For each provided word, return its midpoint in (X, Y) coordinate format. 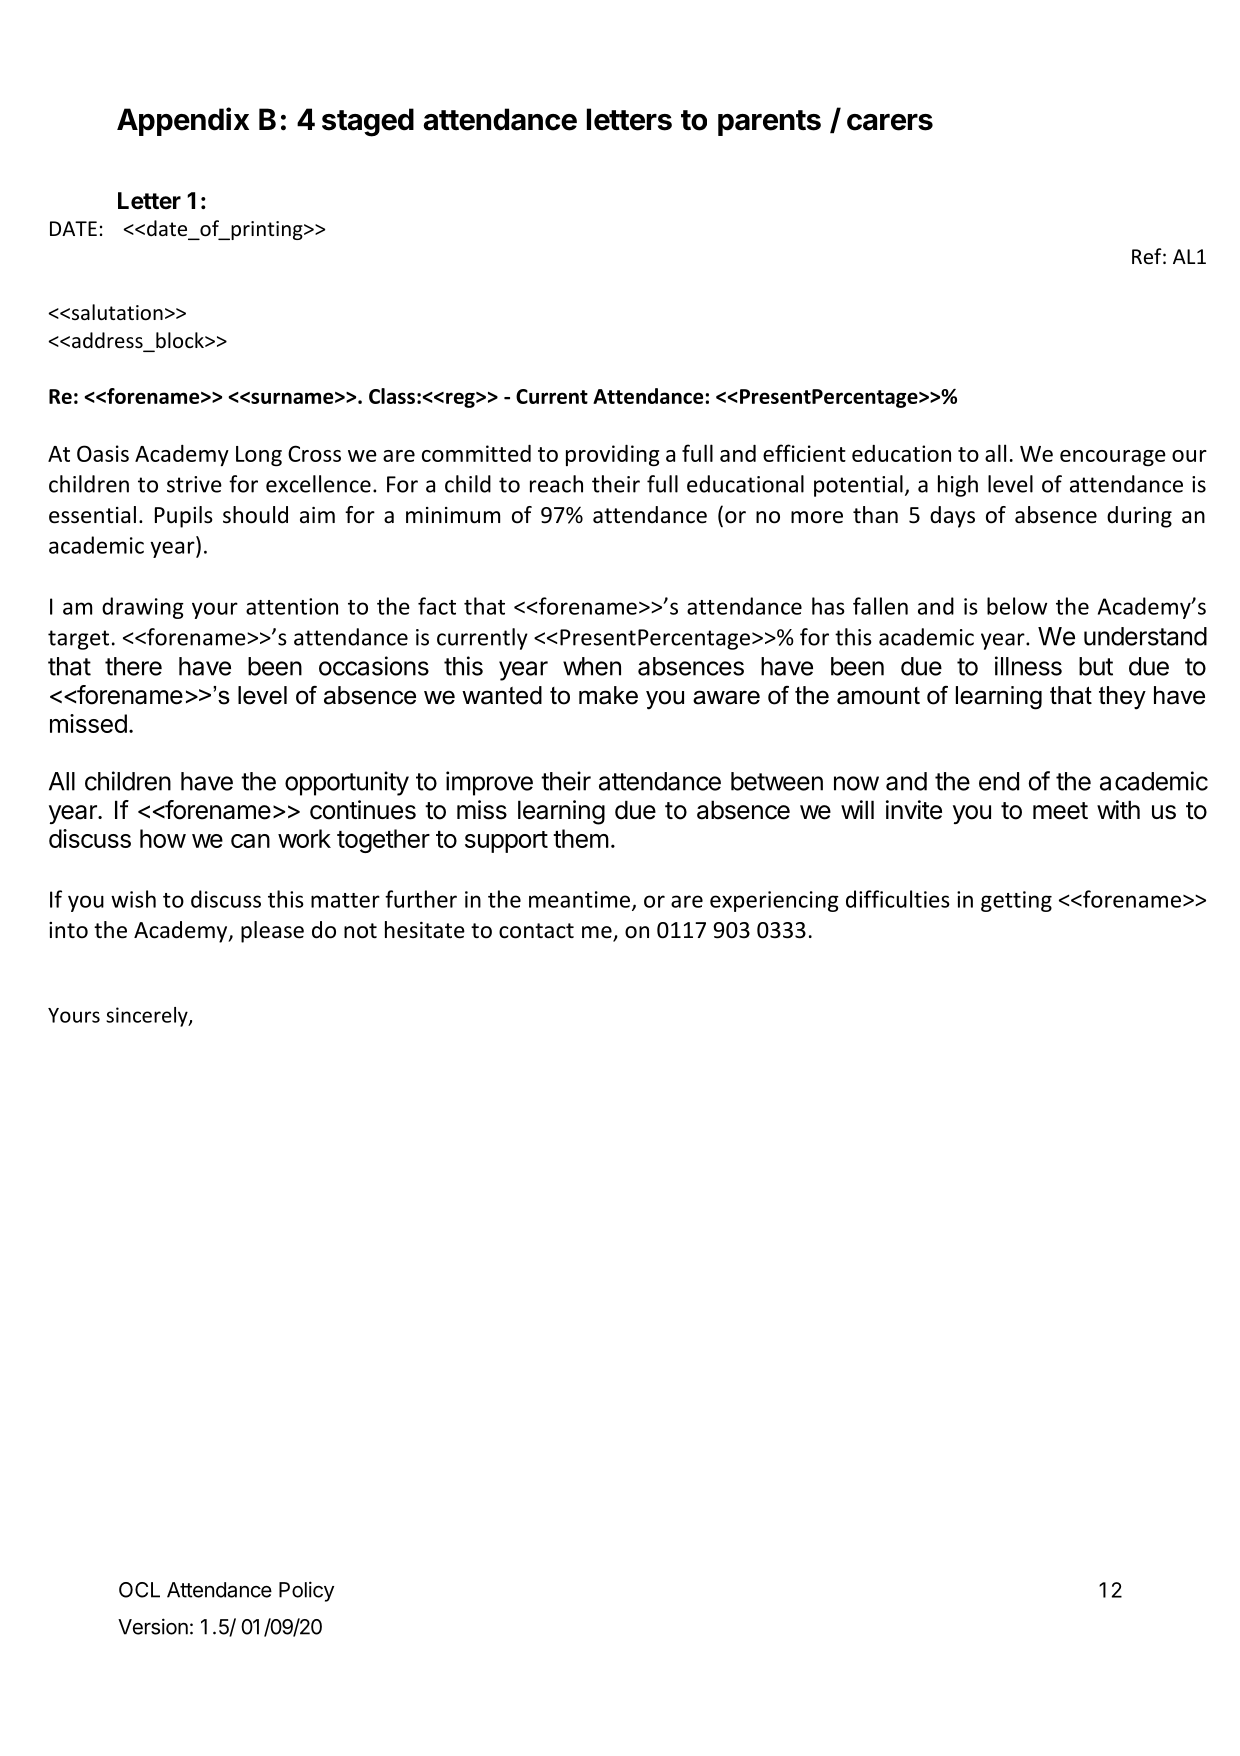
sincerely (148, 1017)
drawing (143, 608)
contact (536, 931)
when (592, 666)
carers (890, 122)
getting (1016, 901)
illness (1028, 666)
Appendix (183, 121)
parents (769, 123)
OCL (139, 1590)
